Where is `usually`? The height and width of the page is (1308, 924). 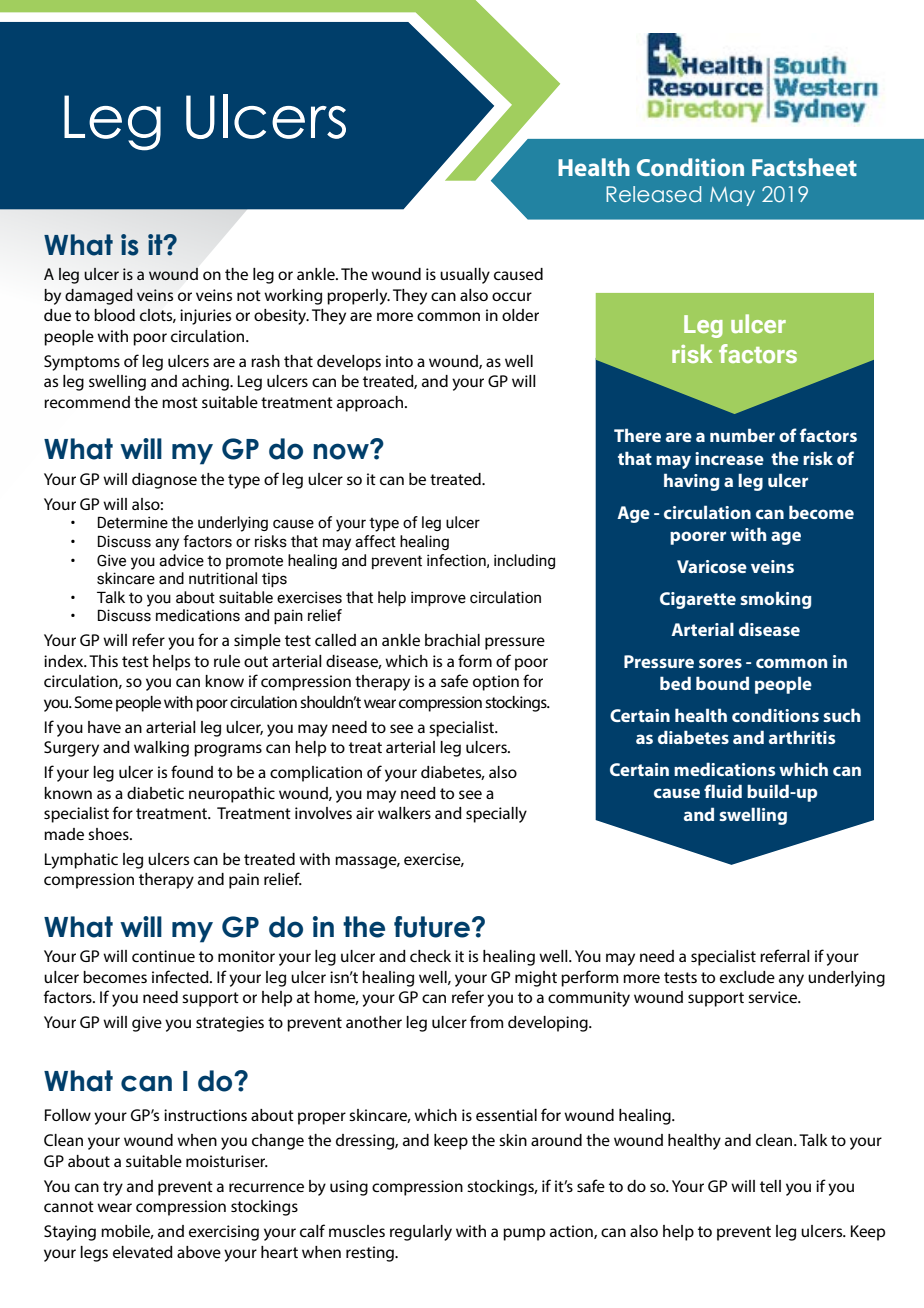
usually is located at coordinates (465, 276).
